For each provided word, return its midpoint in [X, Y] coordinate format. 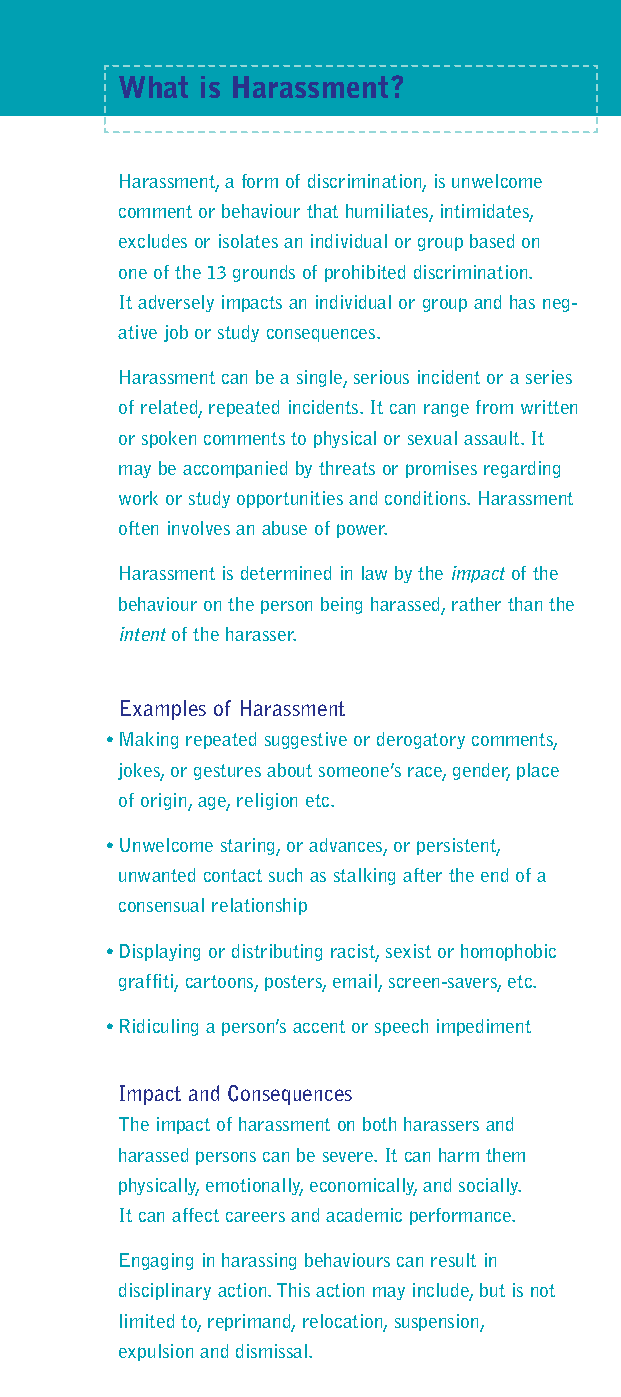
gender [481, 772]
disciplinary [165, 1291]
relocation [344, 1322]
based [492, 241]
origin [165, 802]
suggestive [306, 740]
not [543, 1290]
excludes [153, 241]
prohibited [365, 273]
